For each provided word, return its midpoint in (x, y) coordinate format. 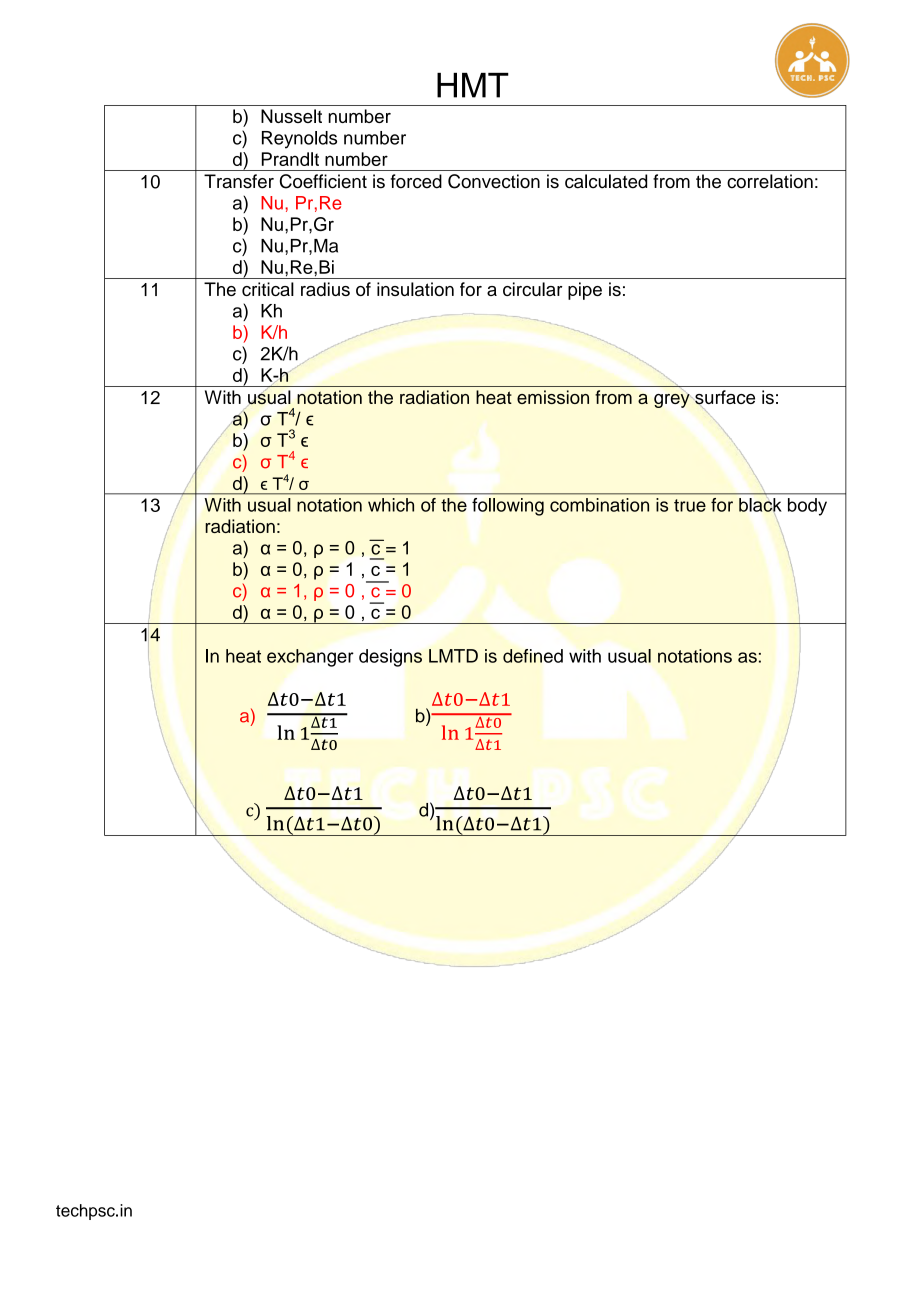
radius (325, 289)
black (760, 505)
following (508, 507)
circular (533, 289)
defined (533, 656)
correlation (770, 181)
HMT (473, 85)
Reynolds (299, 140)
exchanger (310, 658)
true (690, 505)
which (391, 505)
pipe (585, 291)
